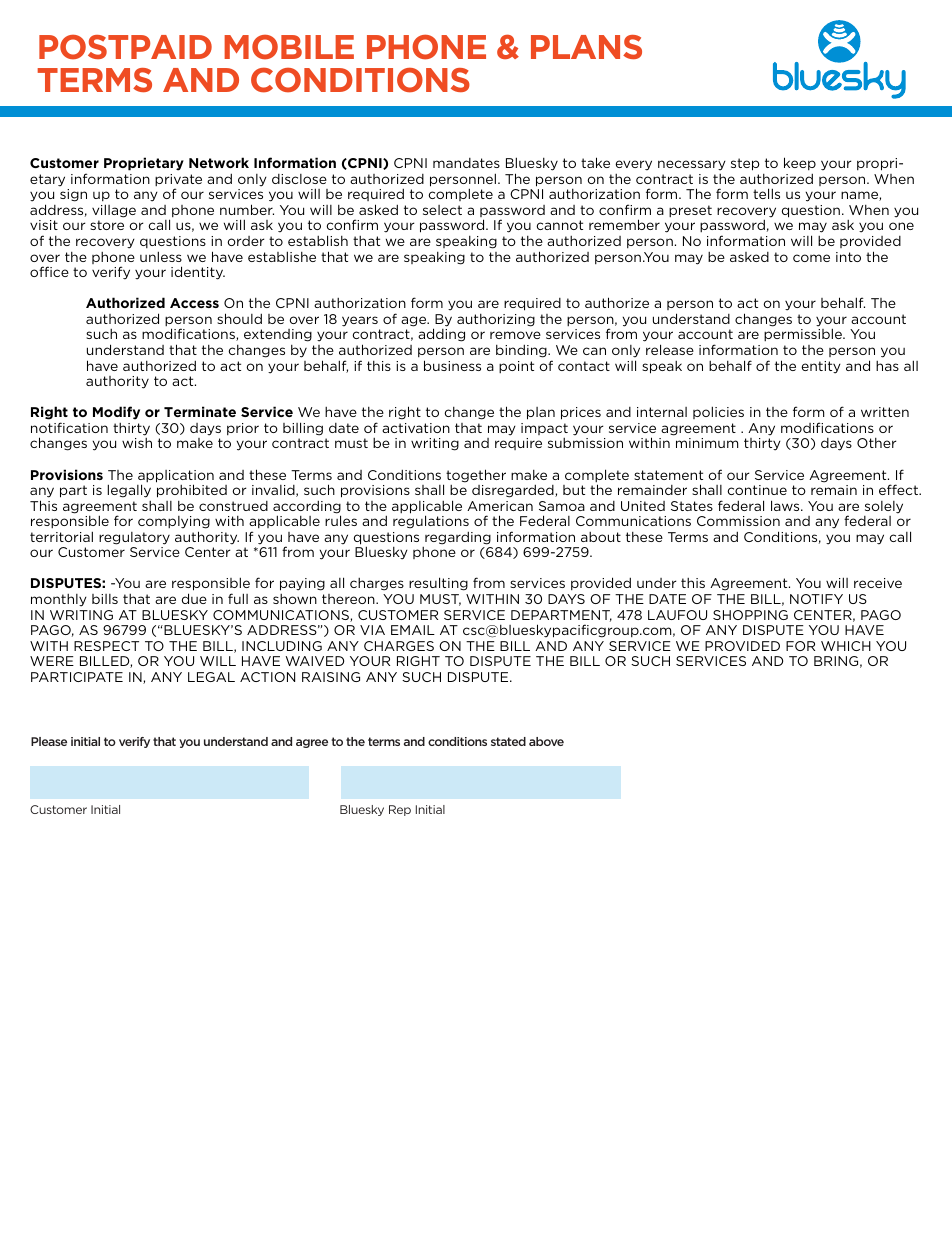 This screenshot has width=952, height=1233. I want to click on Please, so click(49, 741).
